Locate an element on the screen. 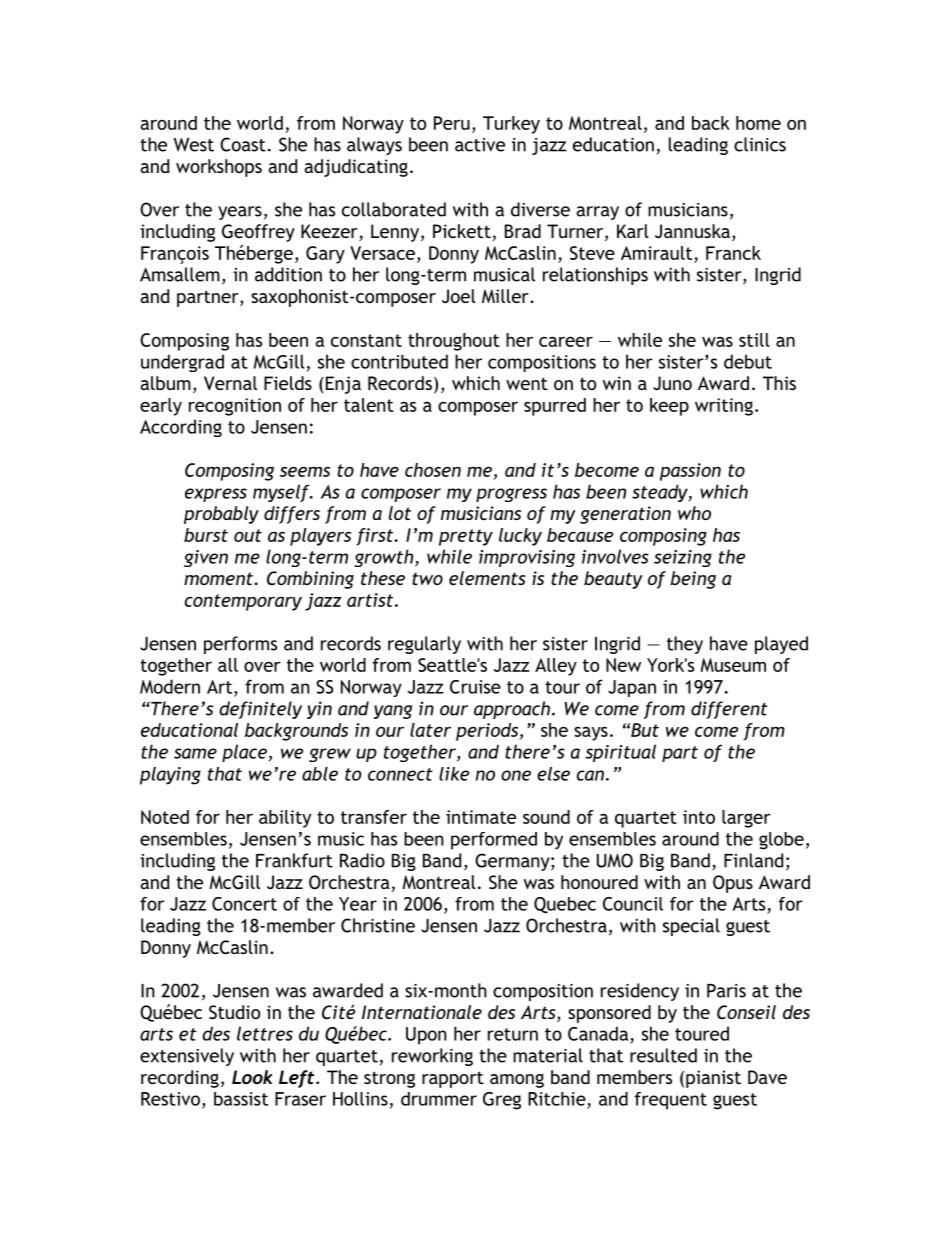 Image resolution: width=952 pixels, height=1233 pixels. clinics is located at coordinates (760, 144).
